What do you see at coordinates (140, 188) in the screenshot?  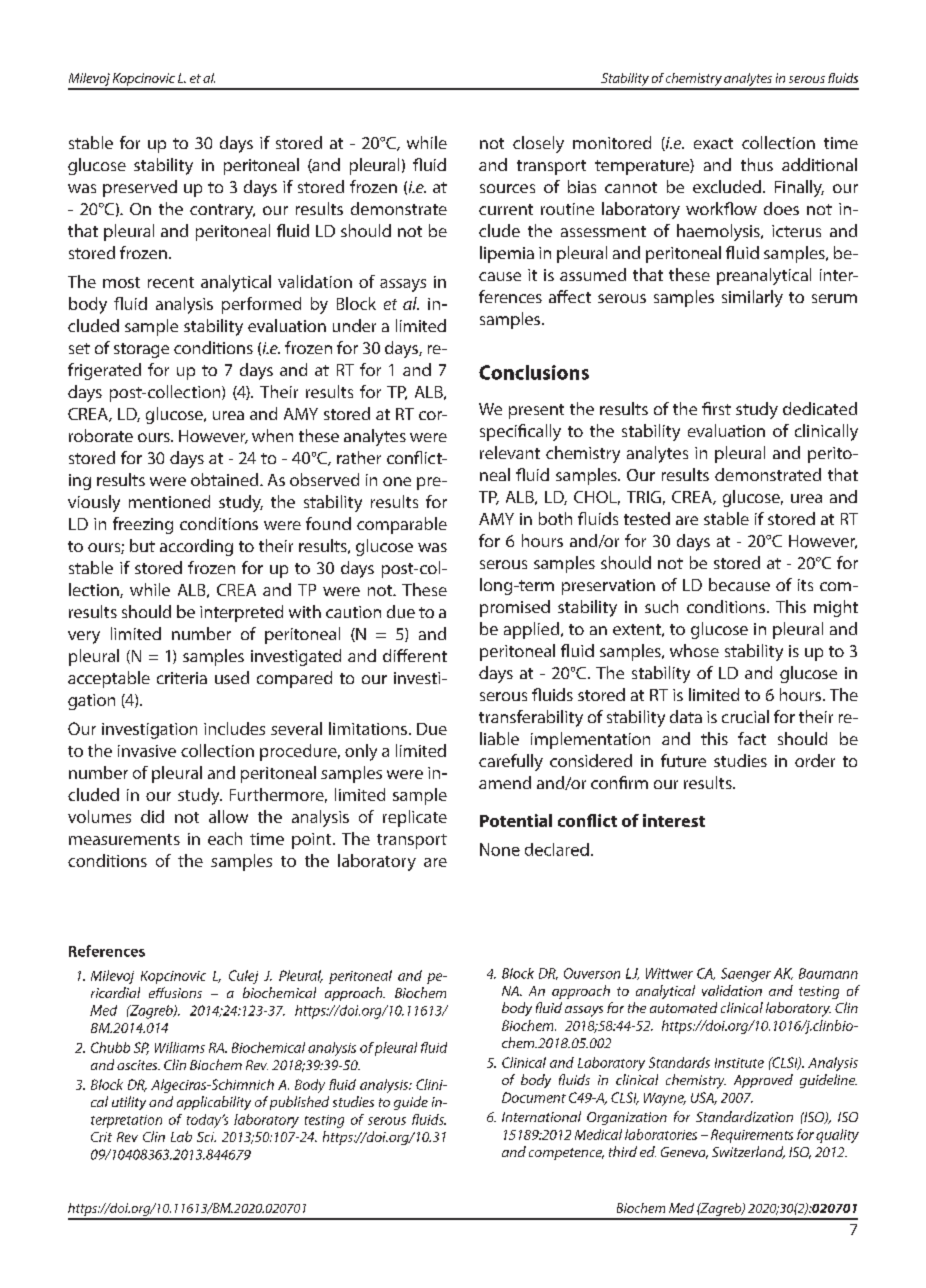 I see `preserved` at bounding box center [140, 188].
